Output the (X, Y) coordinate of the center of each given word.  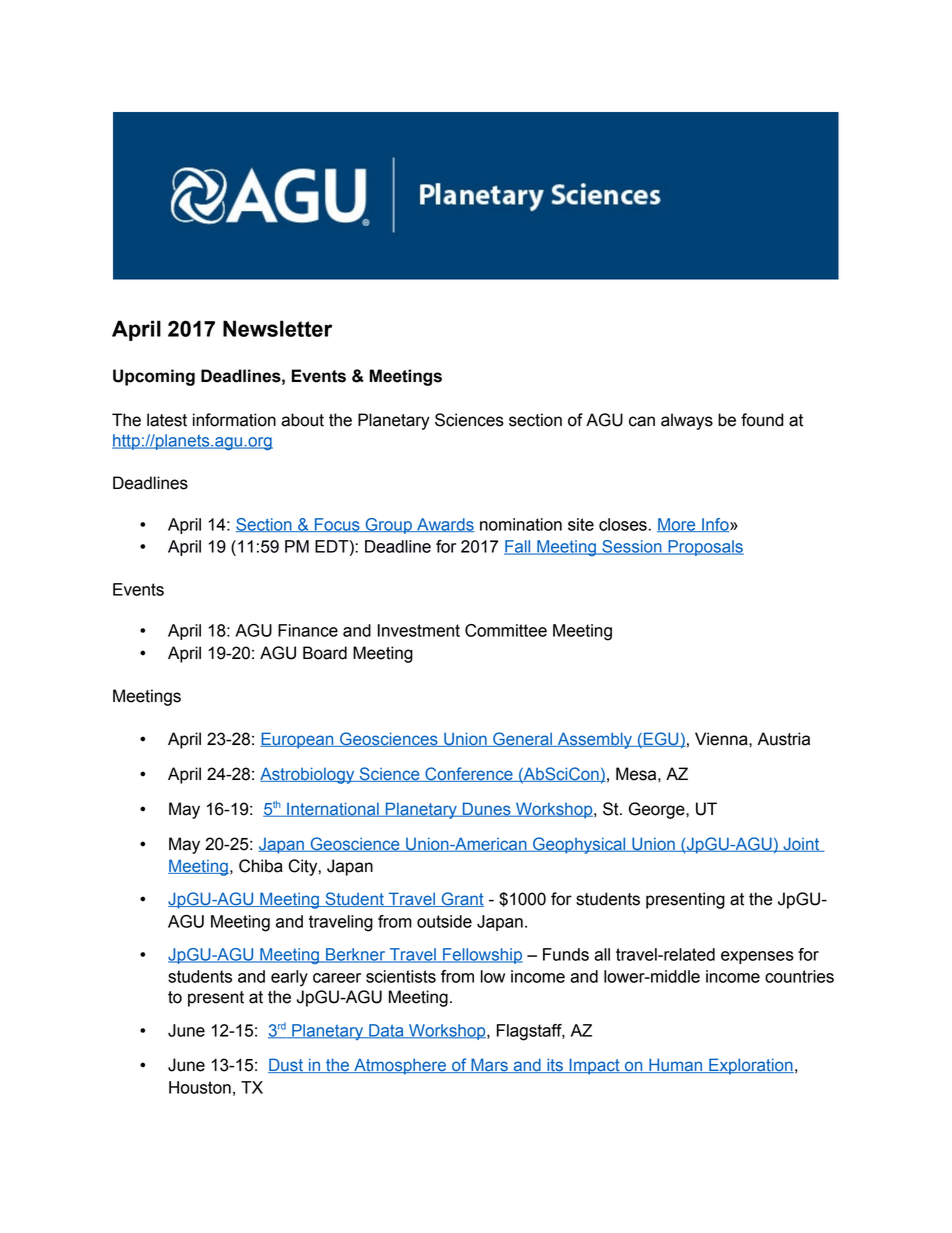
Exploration (750, 1066)
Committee (506, 630)
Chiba (261, 866)
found (762, 420)
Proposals (705, 548)
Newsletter (277, 328)
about (302, 420)
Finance (308, 630)
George (658, 810)
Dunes (486, 809)
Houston (200, 1087)
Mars (489, 1065)
